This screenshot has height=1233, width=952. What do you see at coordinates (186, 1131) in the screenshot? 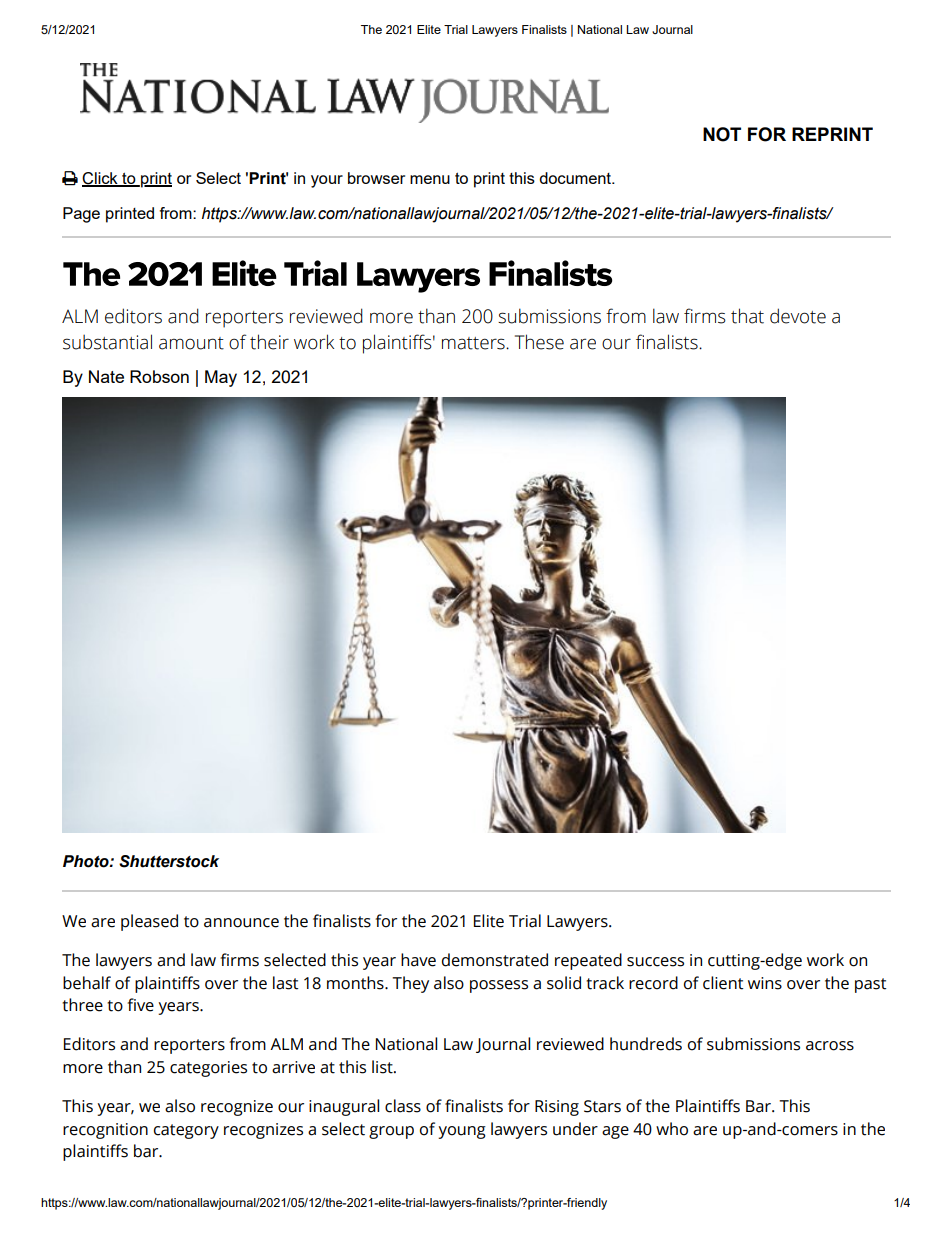
I see `category` at bounding box center [186, 1131].
